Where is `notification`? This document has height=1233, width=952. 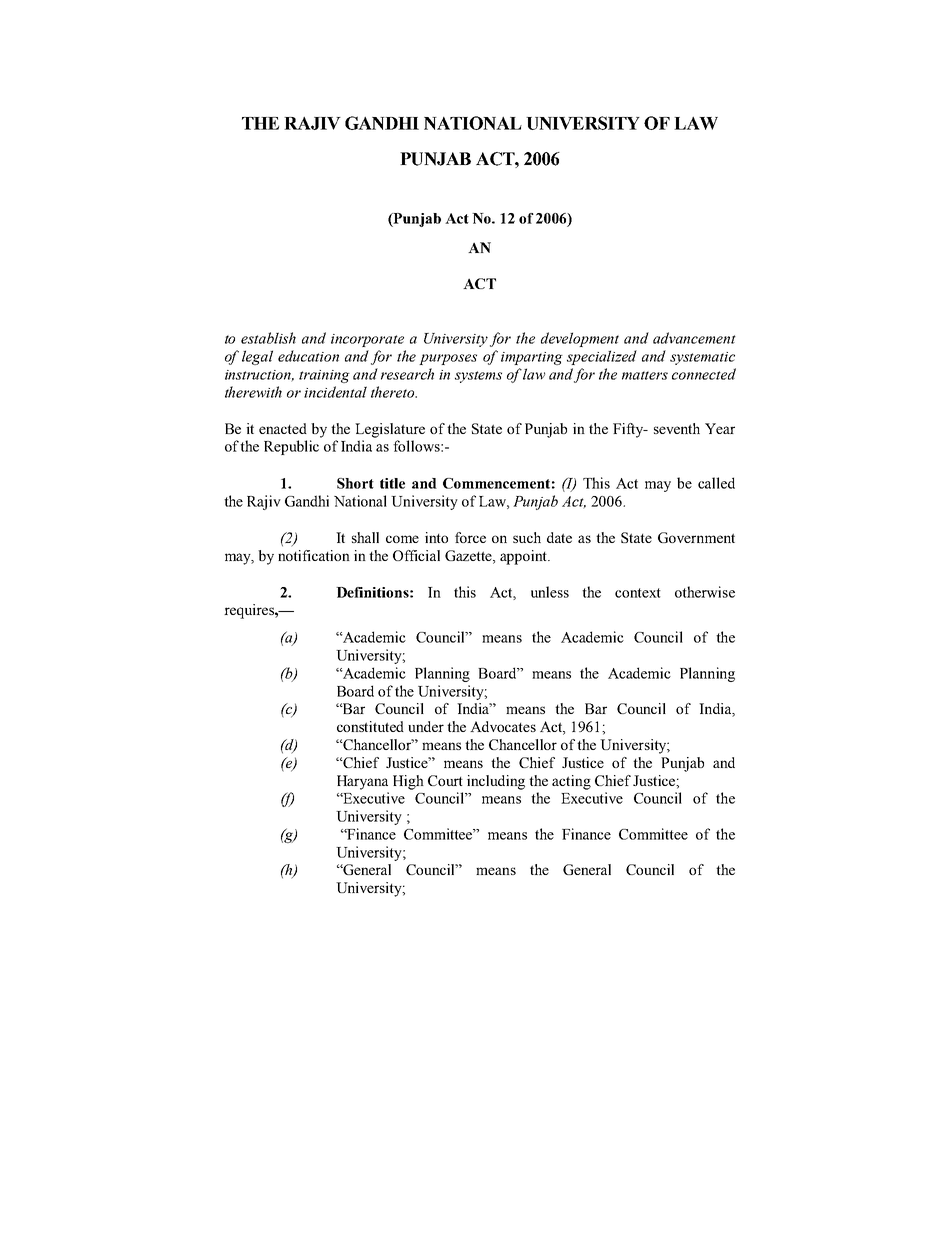
notification is located at coordinates (314, 555).
